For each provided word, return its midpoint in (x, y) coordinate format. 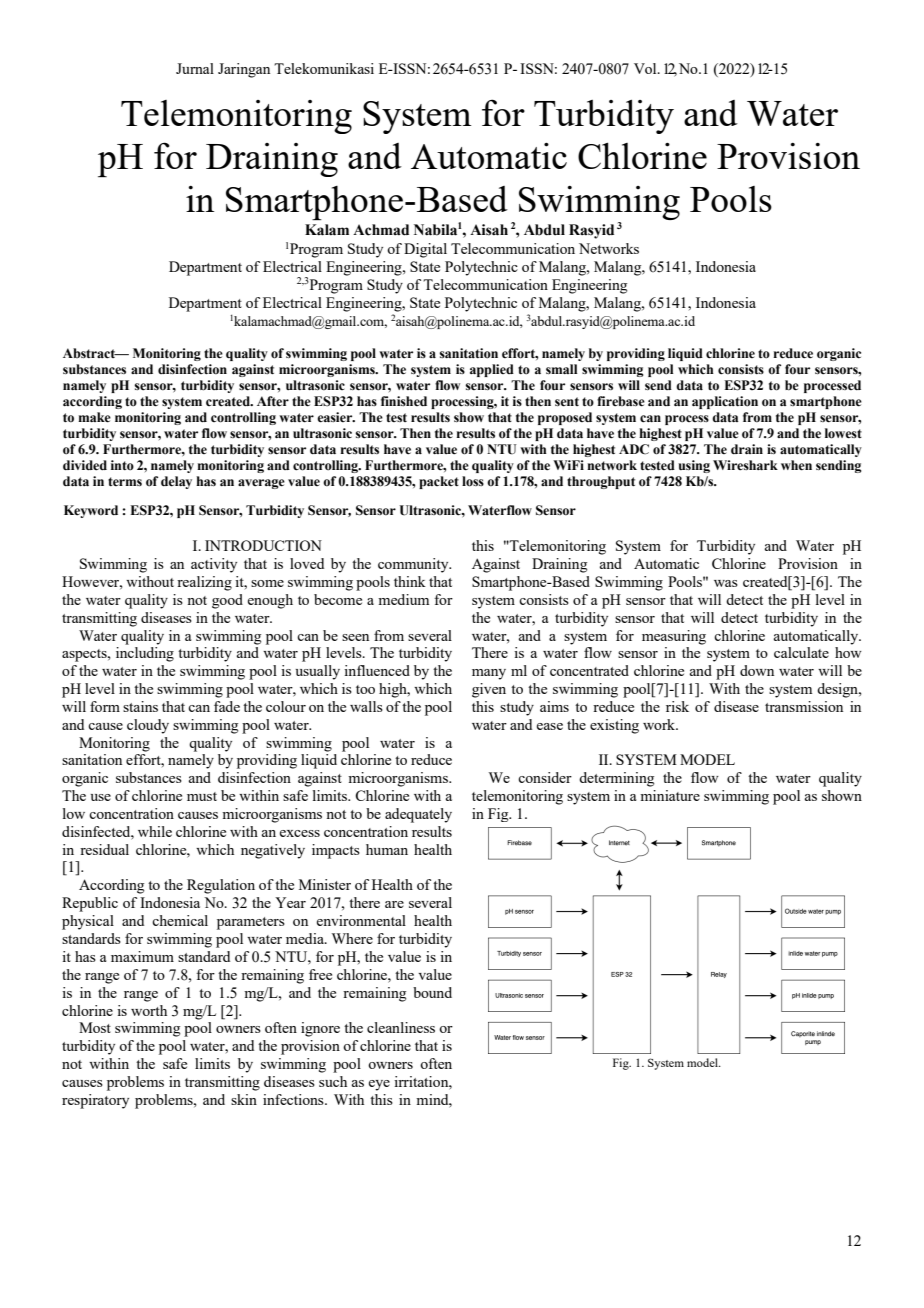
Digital (425, 250)
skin (244, 1099)
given (489, 690)
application (725, 402)
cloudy (148, 726)
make (94, 417)
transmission (804, 706)
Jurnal (195, 68)
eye (379, 1085)
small (561, 369)
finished (404, 401)
